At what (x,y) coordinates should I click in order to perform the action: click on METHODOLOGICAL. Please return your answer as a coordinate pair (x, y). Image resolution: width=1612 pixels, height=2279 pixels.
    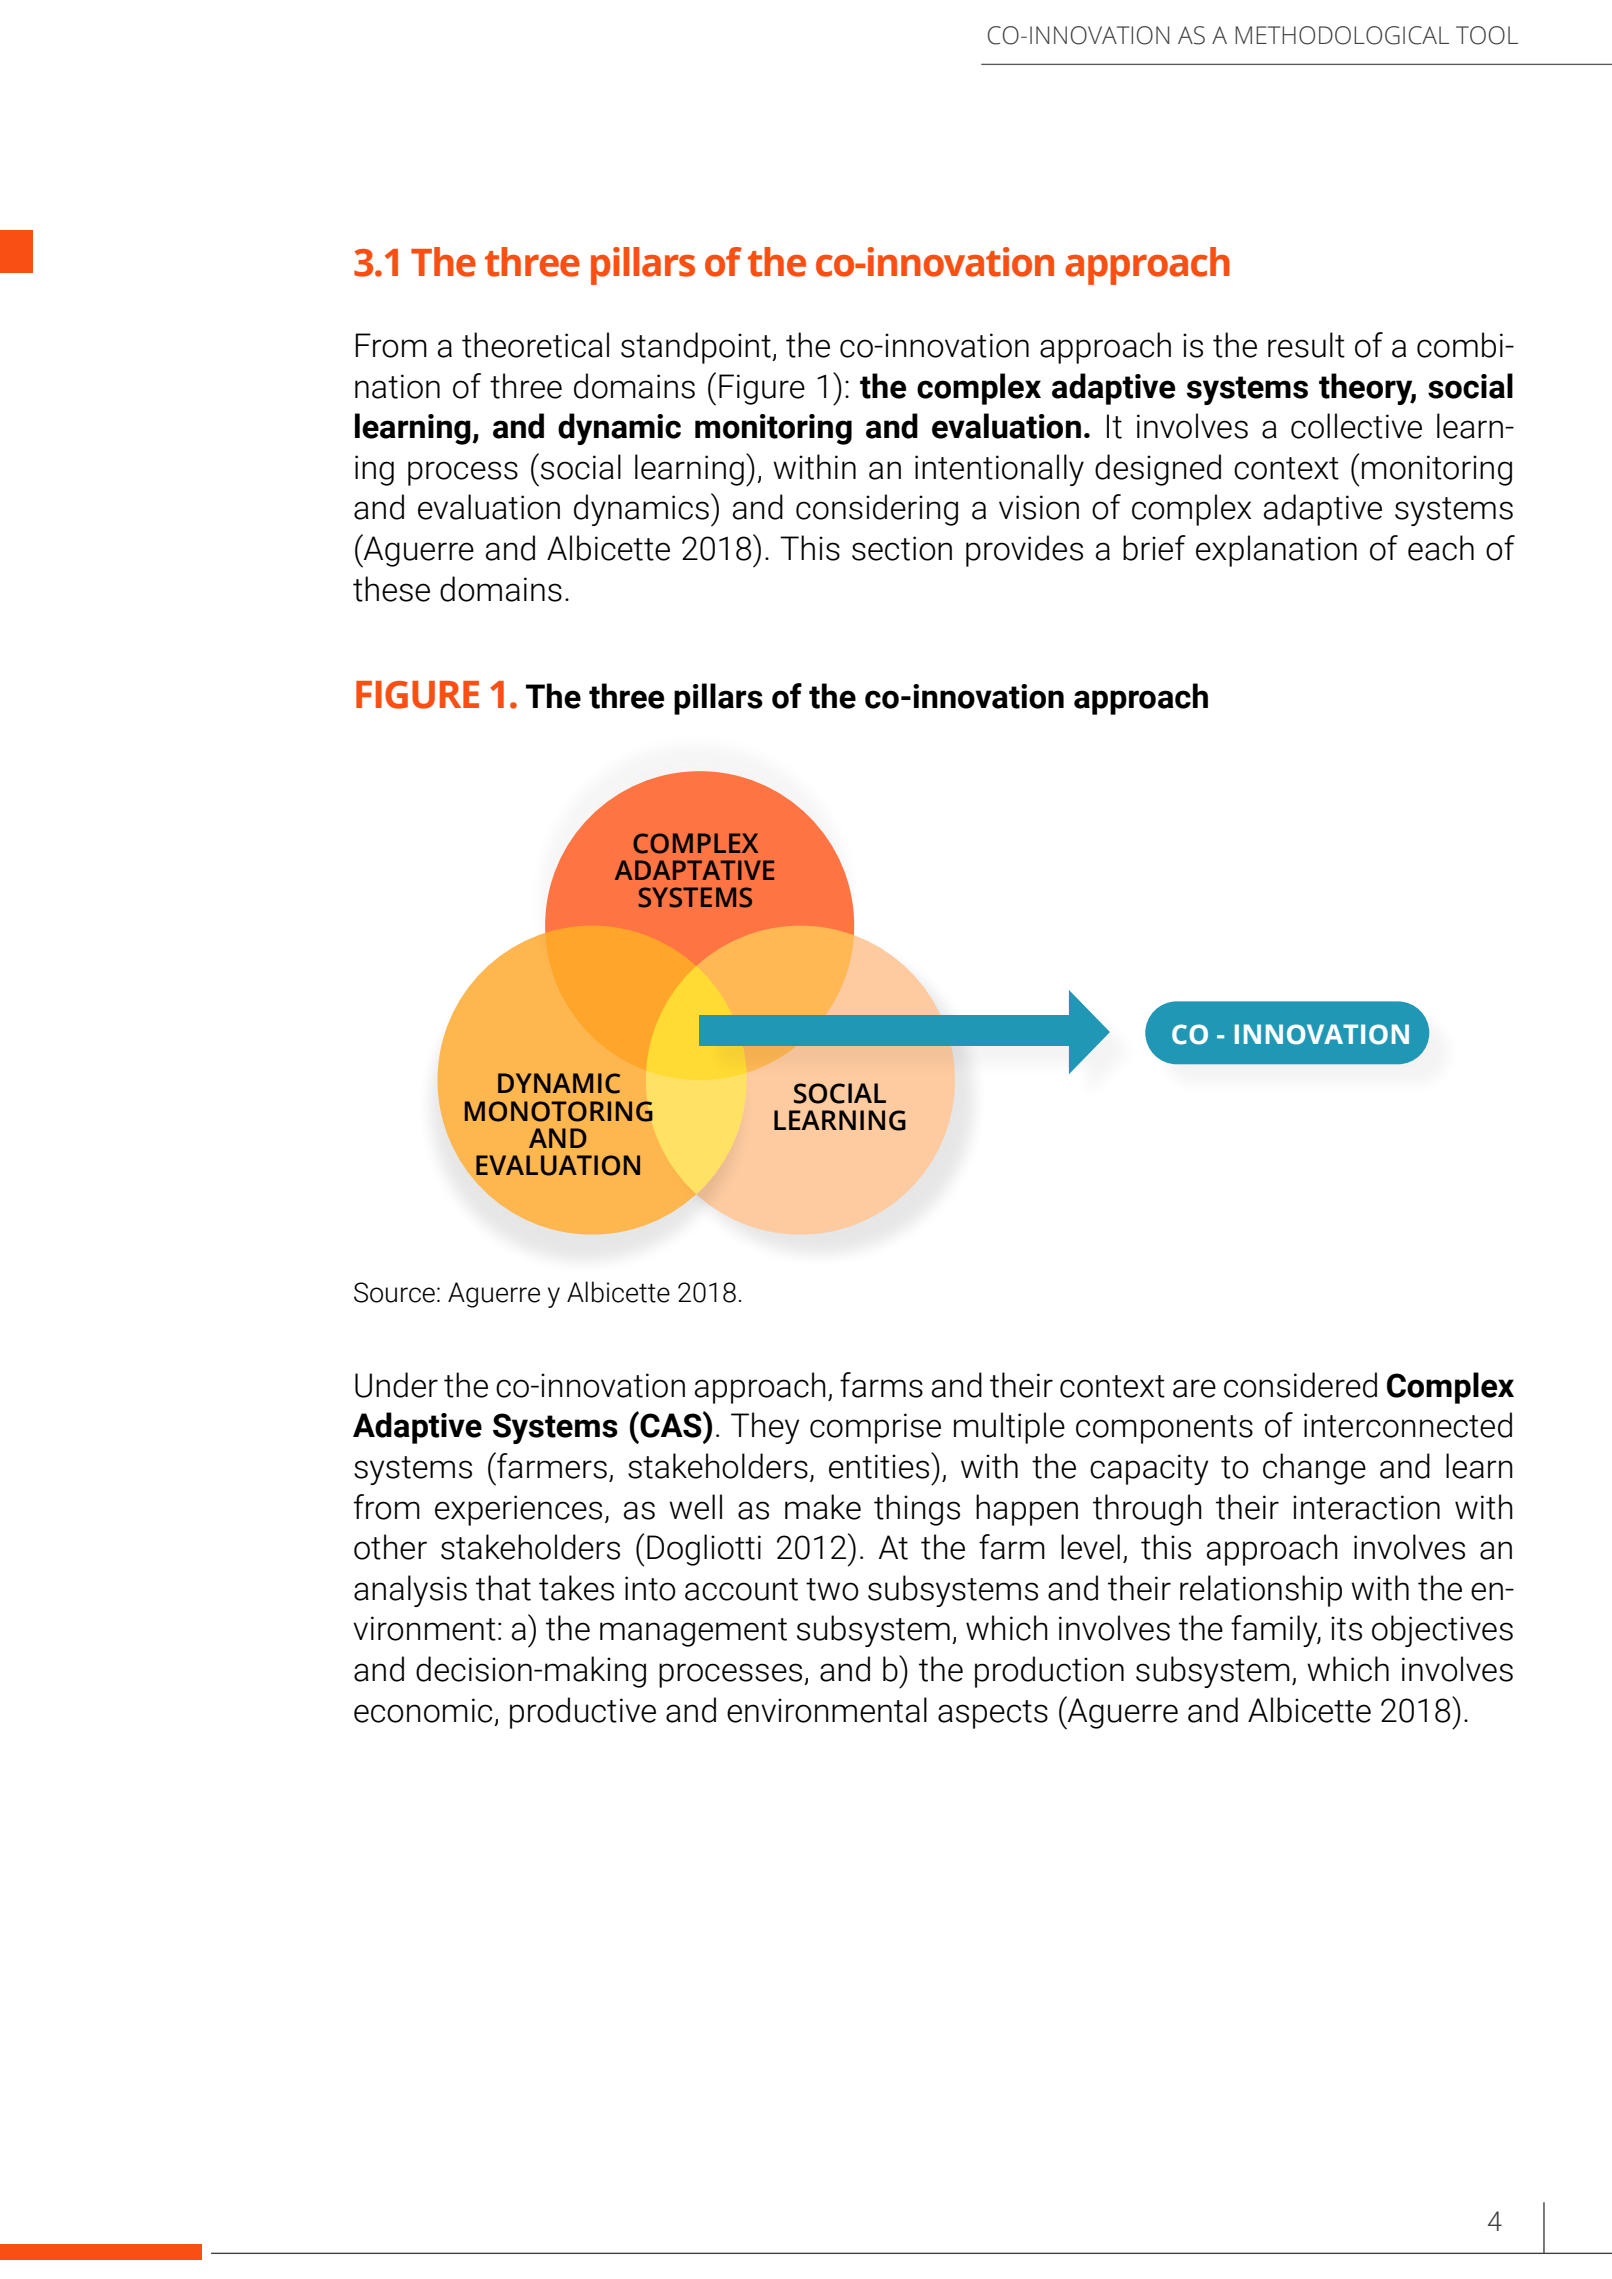
    Looking at the image, I should click on (1342, 35).
